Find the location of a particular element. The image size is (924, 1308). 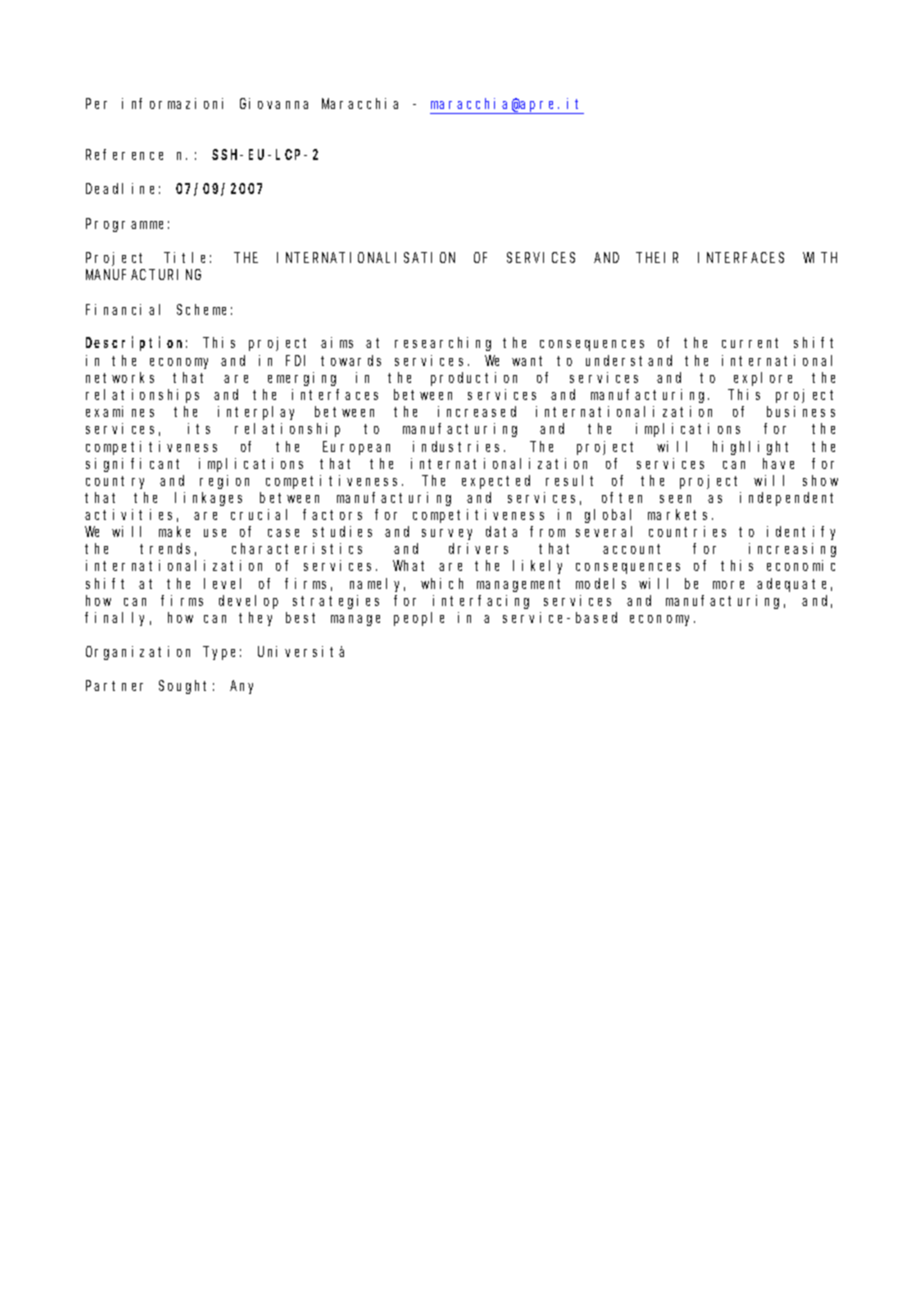

Description is located at coordinates (136, 344).
